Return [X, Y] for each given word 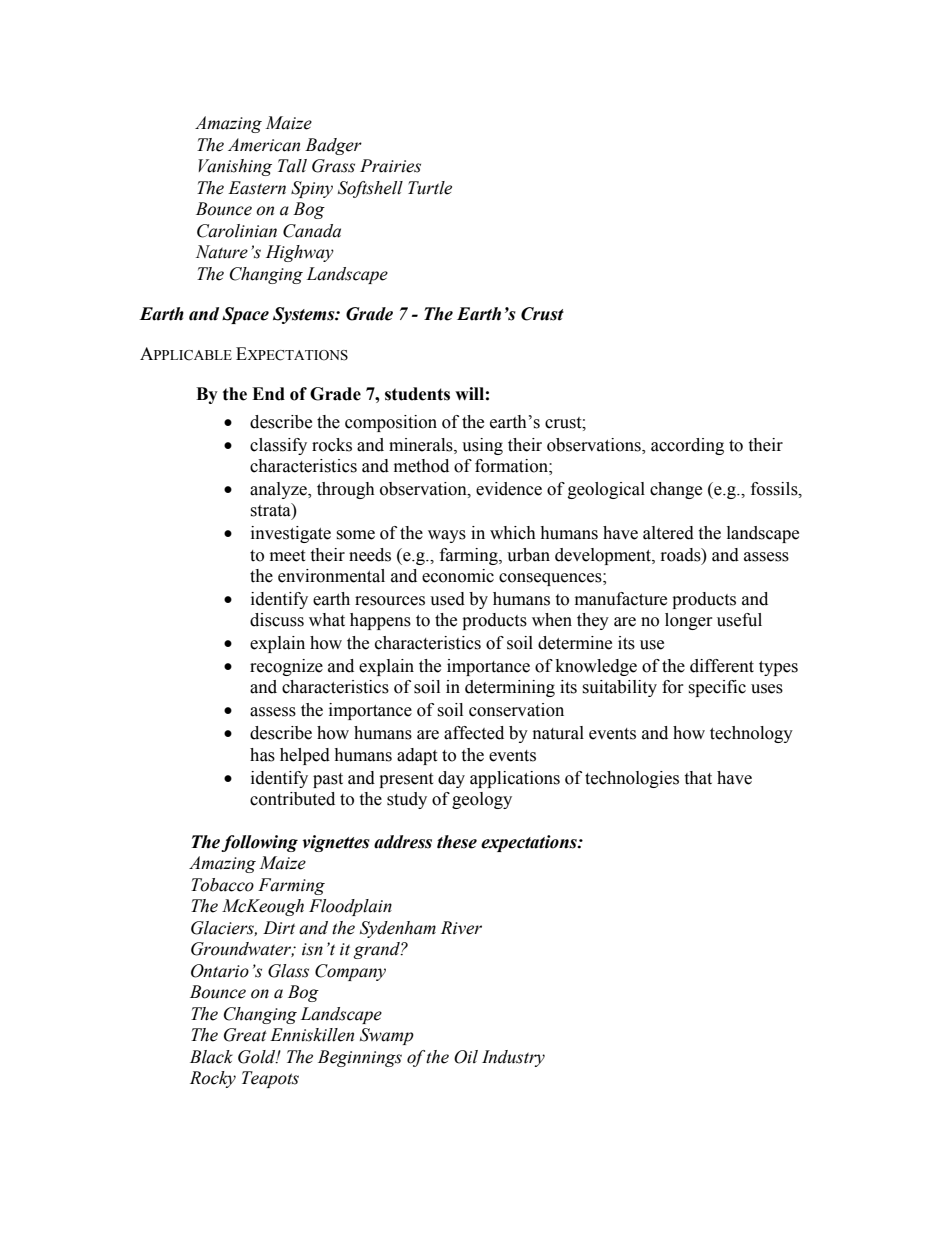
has [262, 755]
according [687, 446]
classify [278, 446]
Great [245, 1035]
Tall [292, 166]
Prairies [390, 166]
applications [515, 779]
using [482, 446]
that [698, 778]
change [676, 490]
